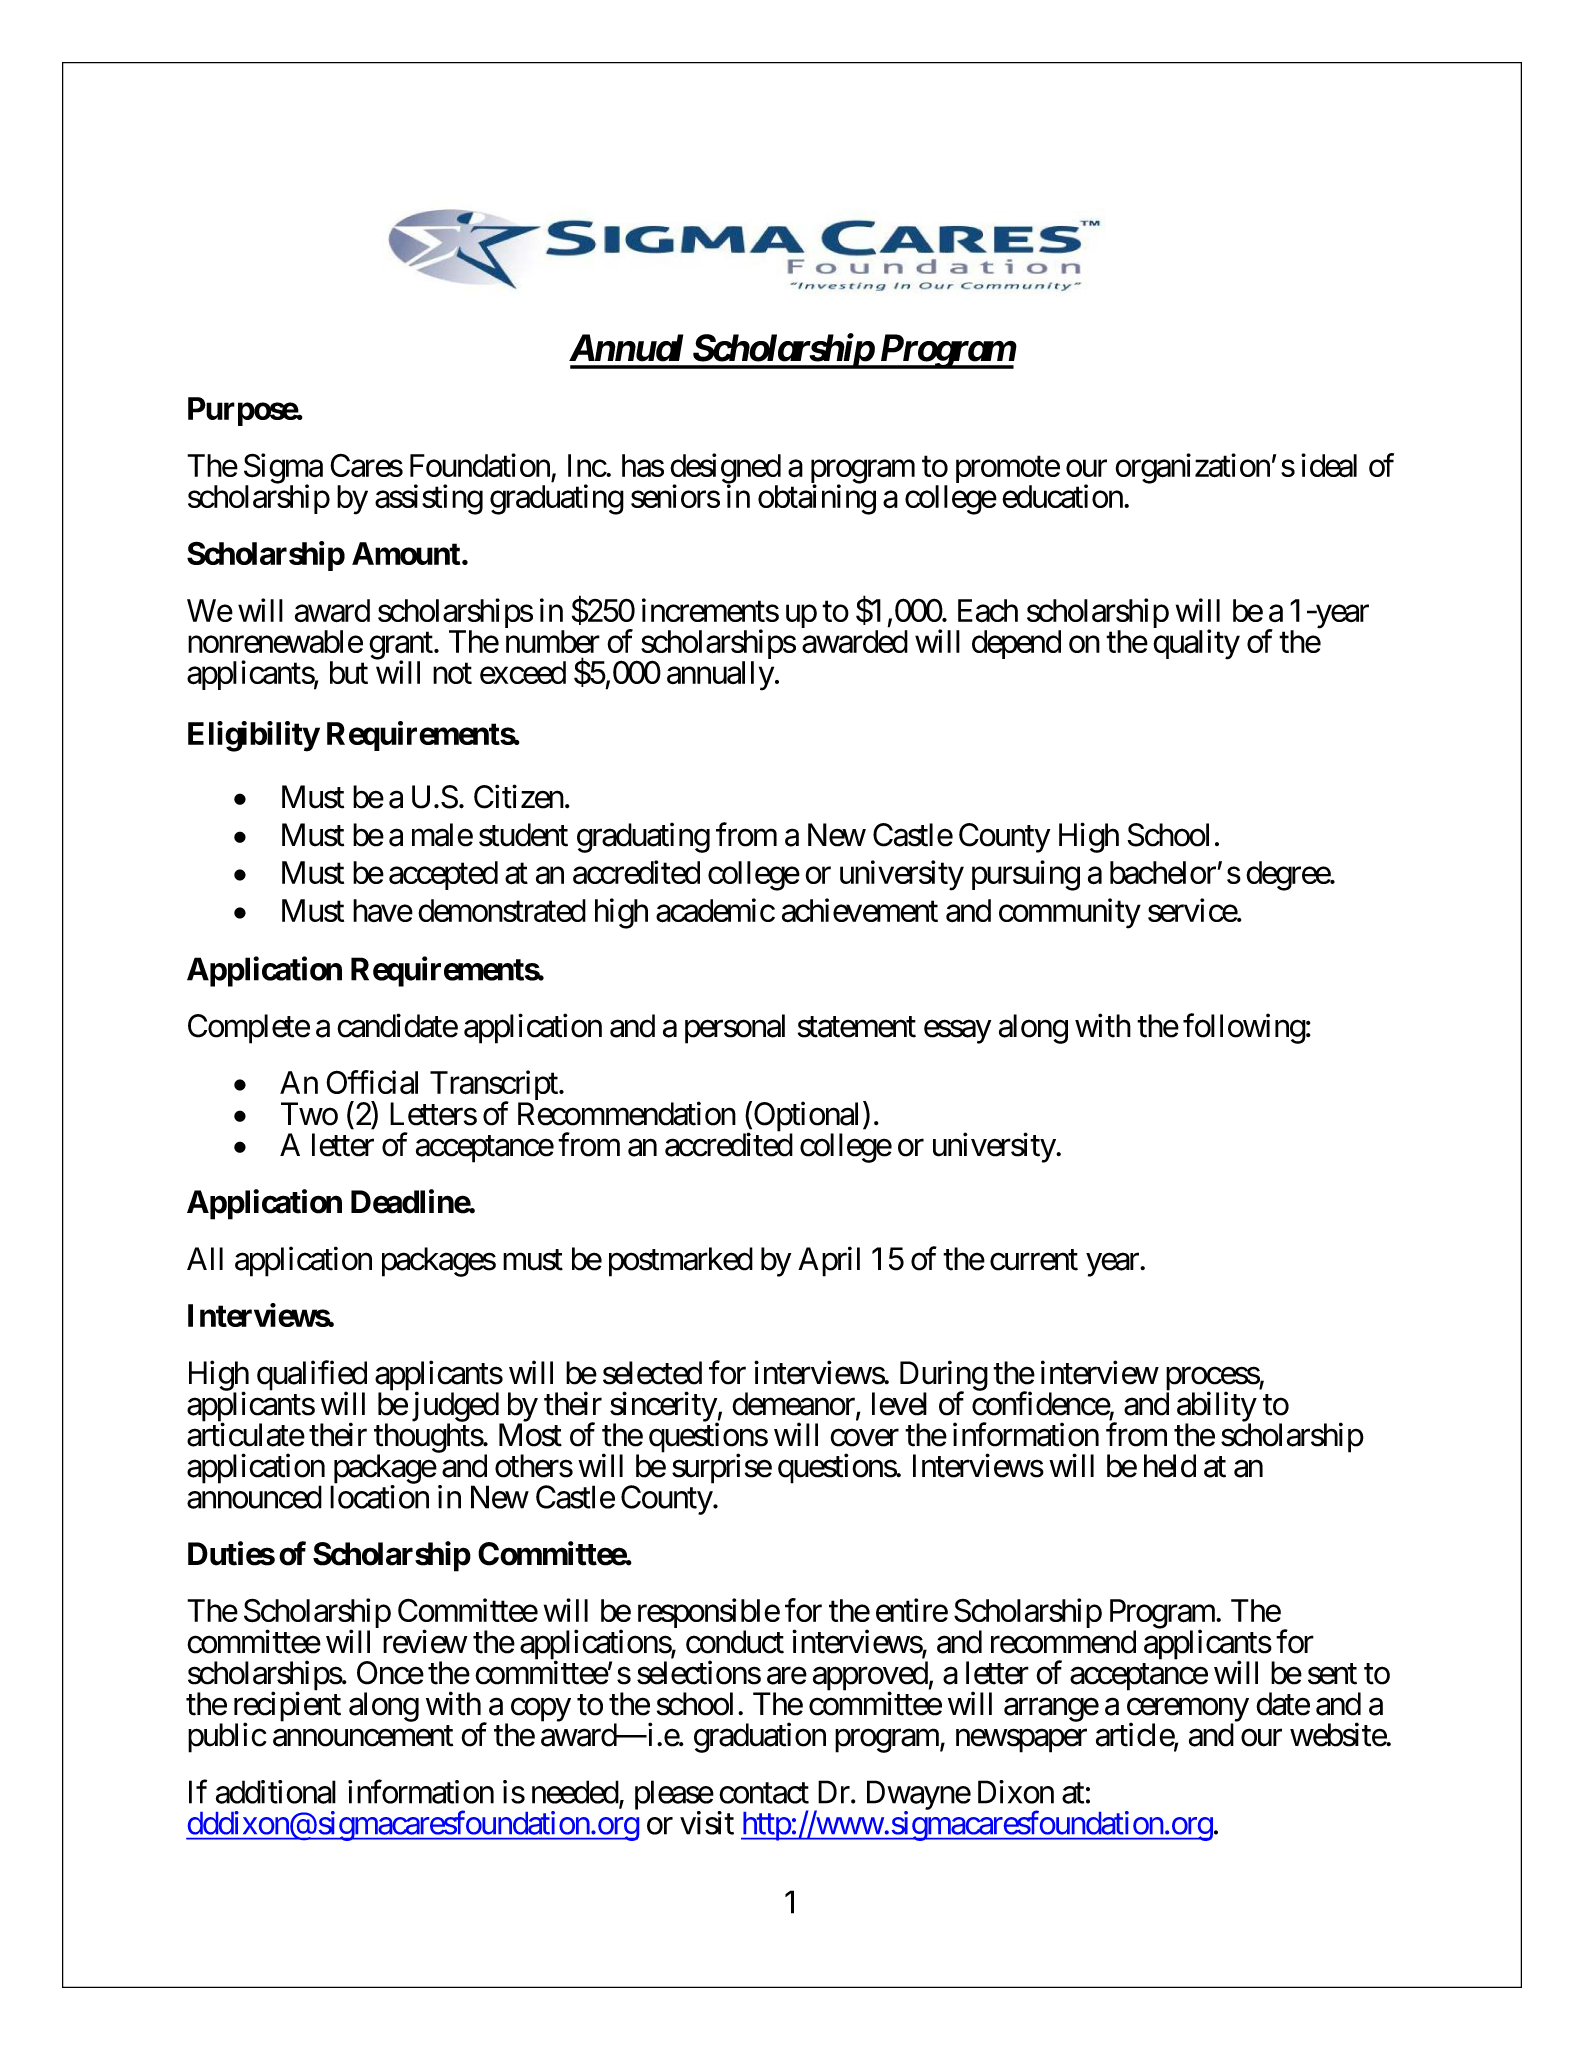 The image size is (1584, 2050). Describe the element at coordinates (764, 1793) in the image. I see `contact` at that location.
